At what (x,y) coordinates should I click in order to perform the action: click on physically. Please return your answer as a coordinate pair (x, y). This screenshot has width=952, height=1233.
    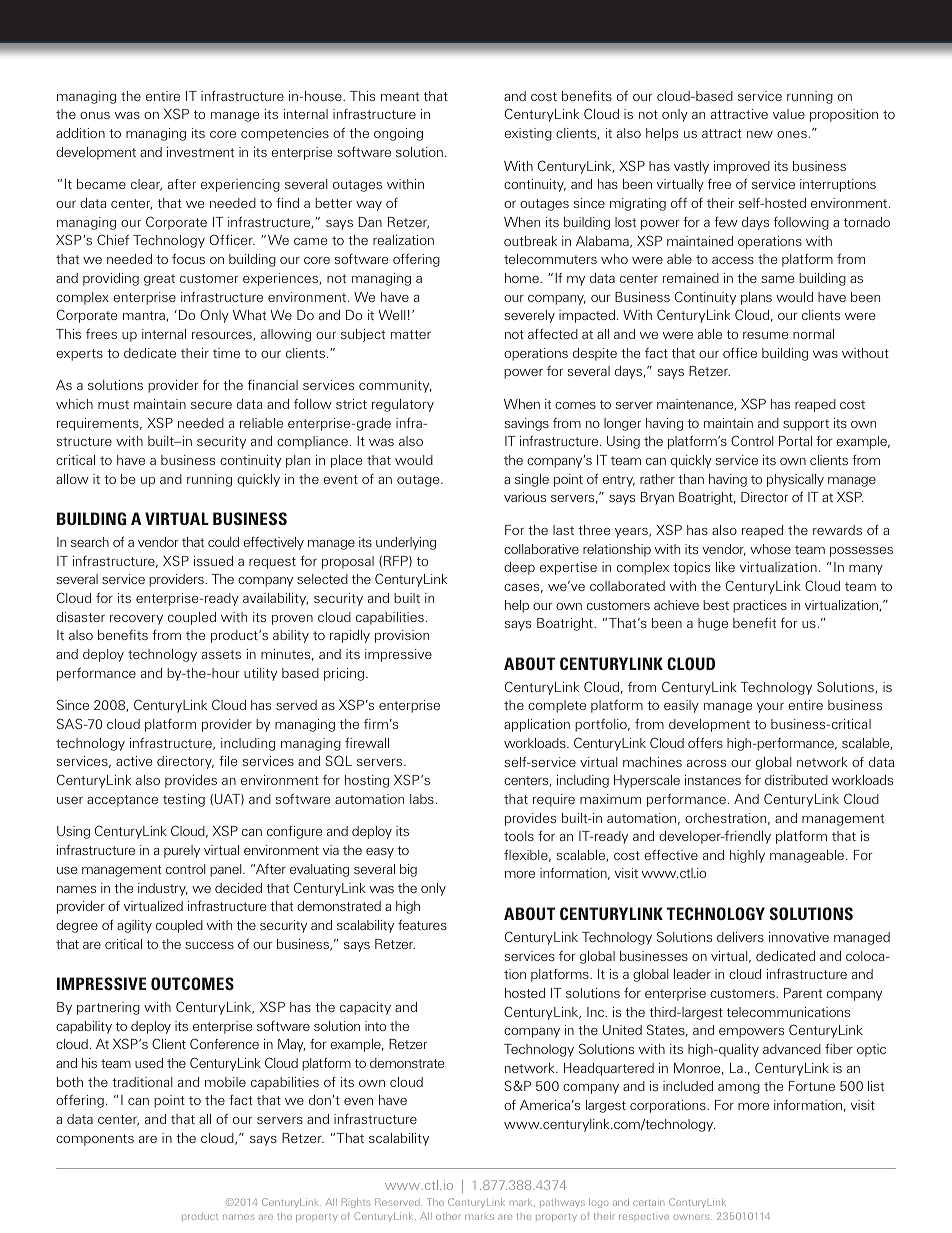
    Looking at the image, I should click on (795, 480).
